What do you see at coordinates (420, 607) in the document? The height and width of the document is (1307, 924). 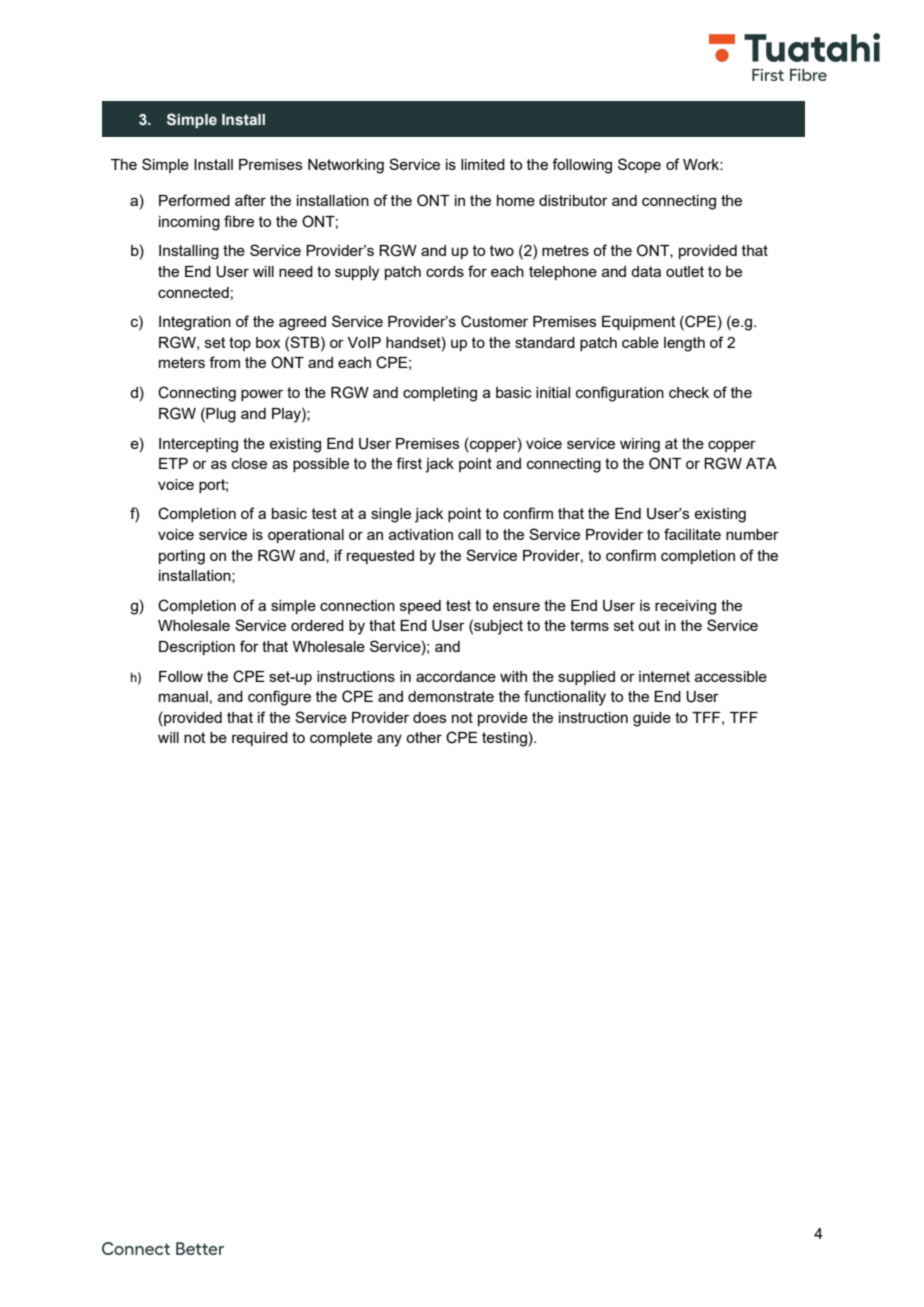 I see `speed` at bounding box center [420, 607].
